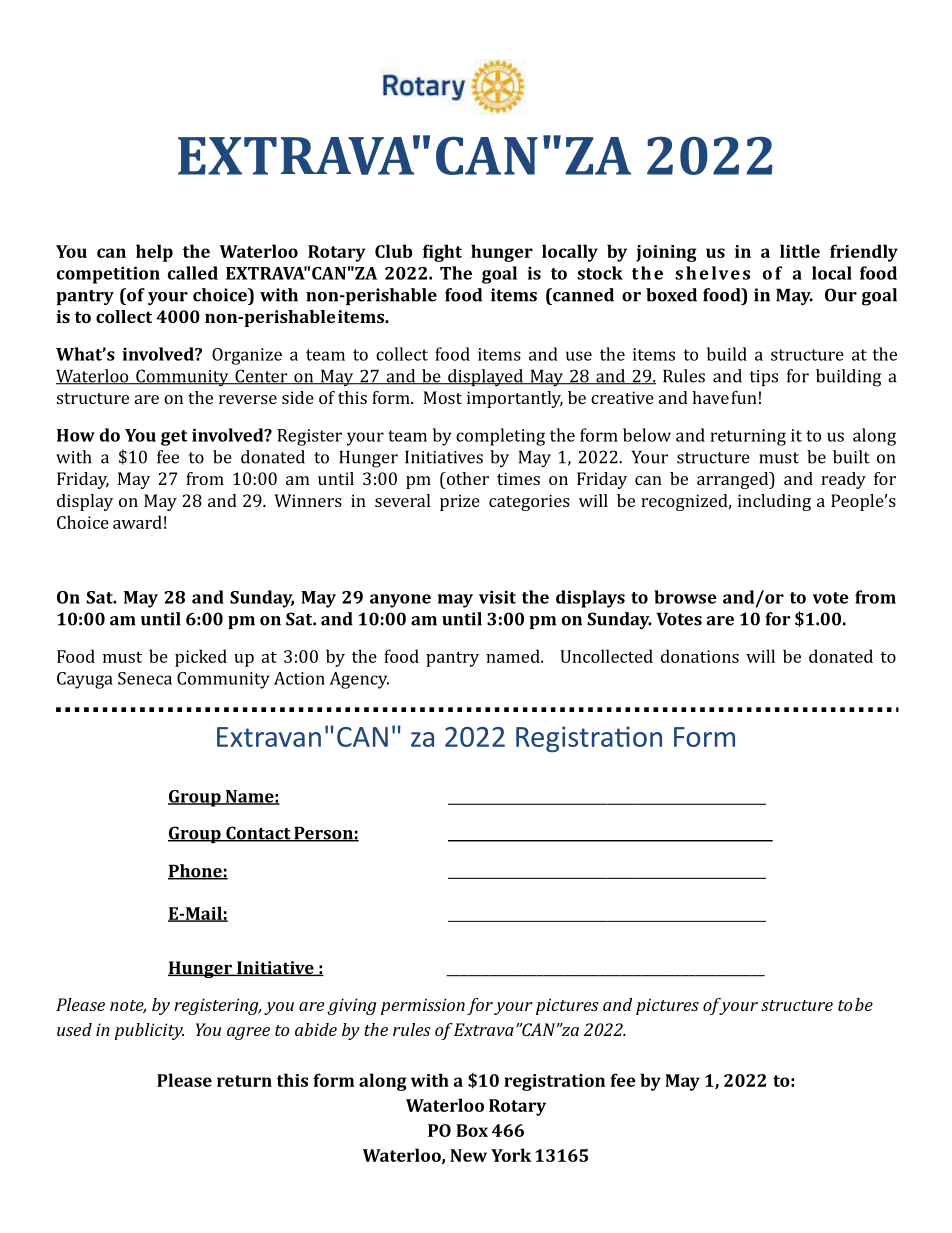 This screenshot has width=952, height=1233. What do you see at coordinates (774, 502) in the screenshot?
I see `including` at bounding box center [774, 502].
